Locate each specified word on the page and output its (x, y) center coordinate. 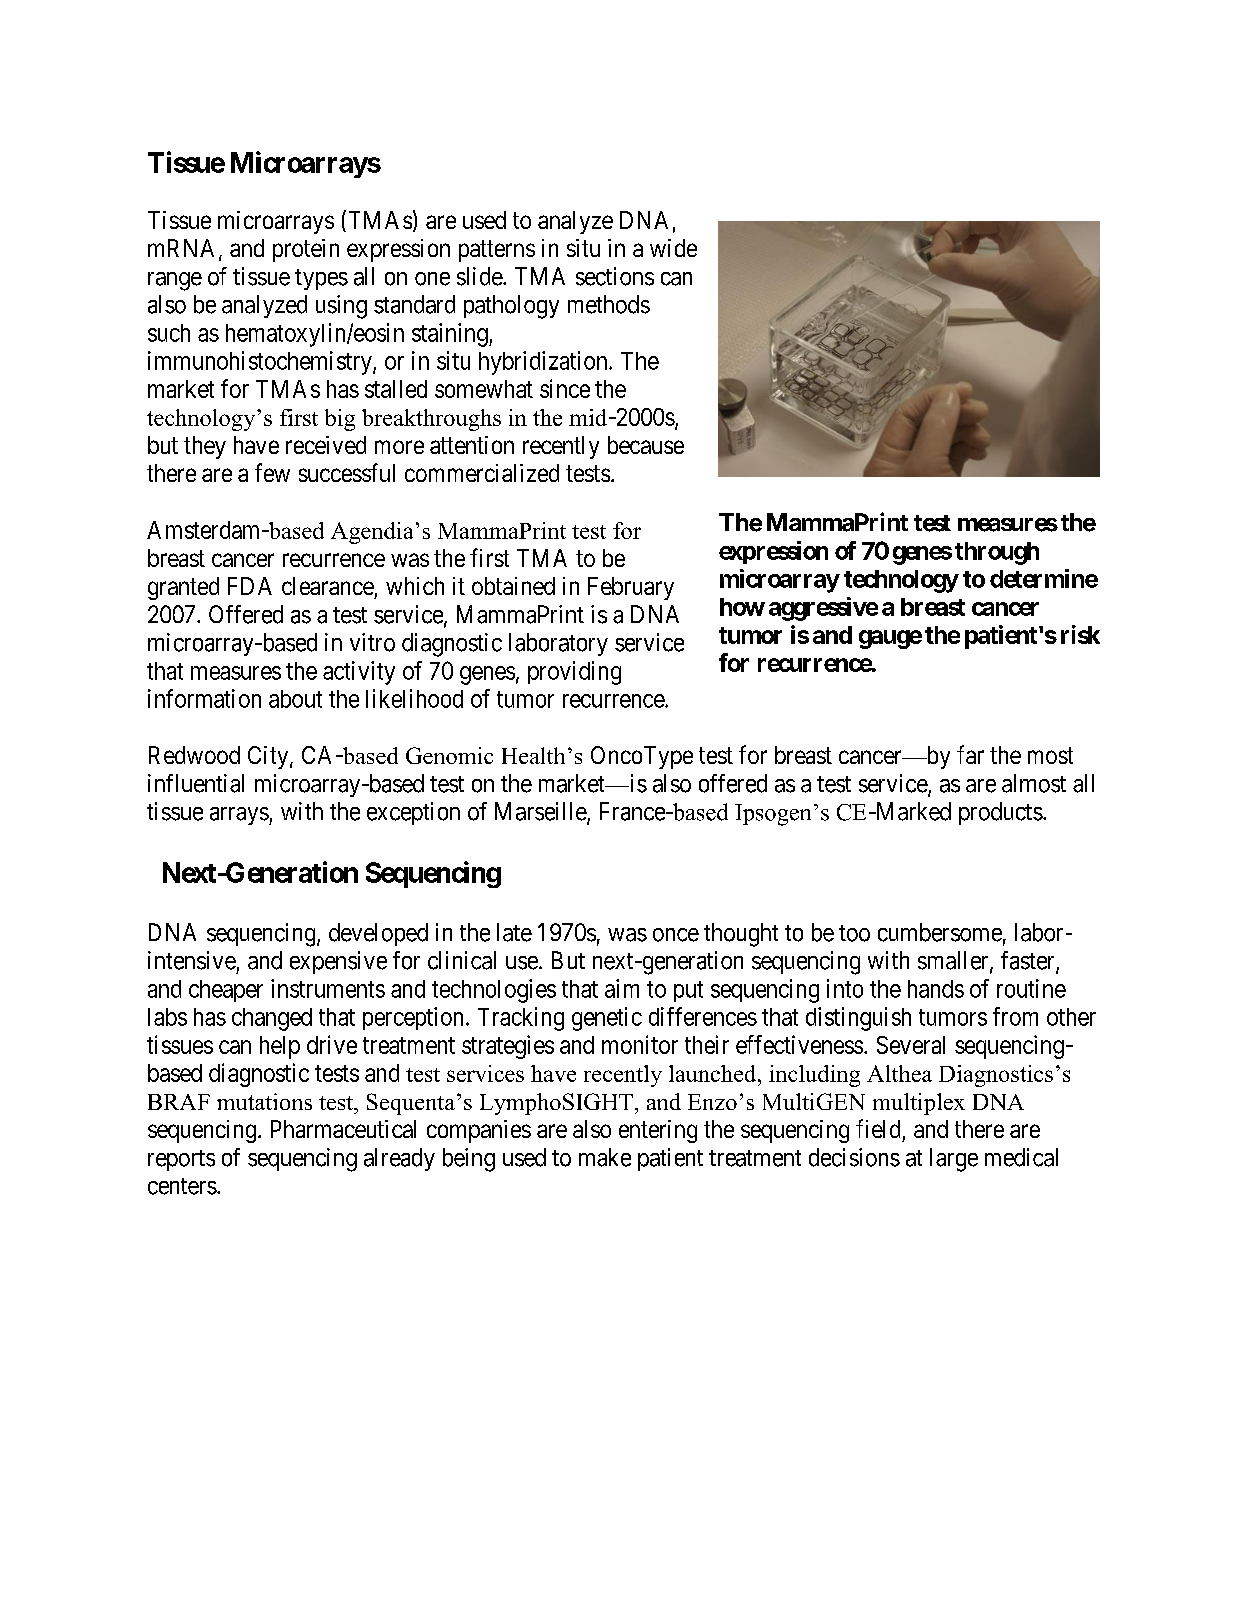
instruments (328, 988)
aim (622, 988)
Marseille (541, 812)
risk (1080, 634)
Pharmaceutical (343, 1129)
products (1001, 813)
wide (673, 248)
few (272, 472)
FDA (250, 586)
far (970, 754)
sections (615, 276)
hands (936, 989)
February (631, 588)
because (646, 445)
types (321, 279)
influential (196, 783)
